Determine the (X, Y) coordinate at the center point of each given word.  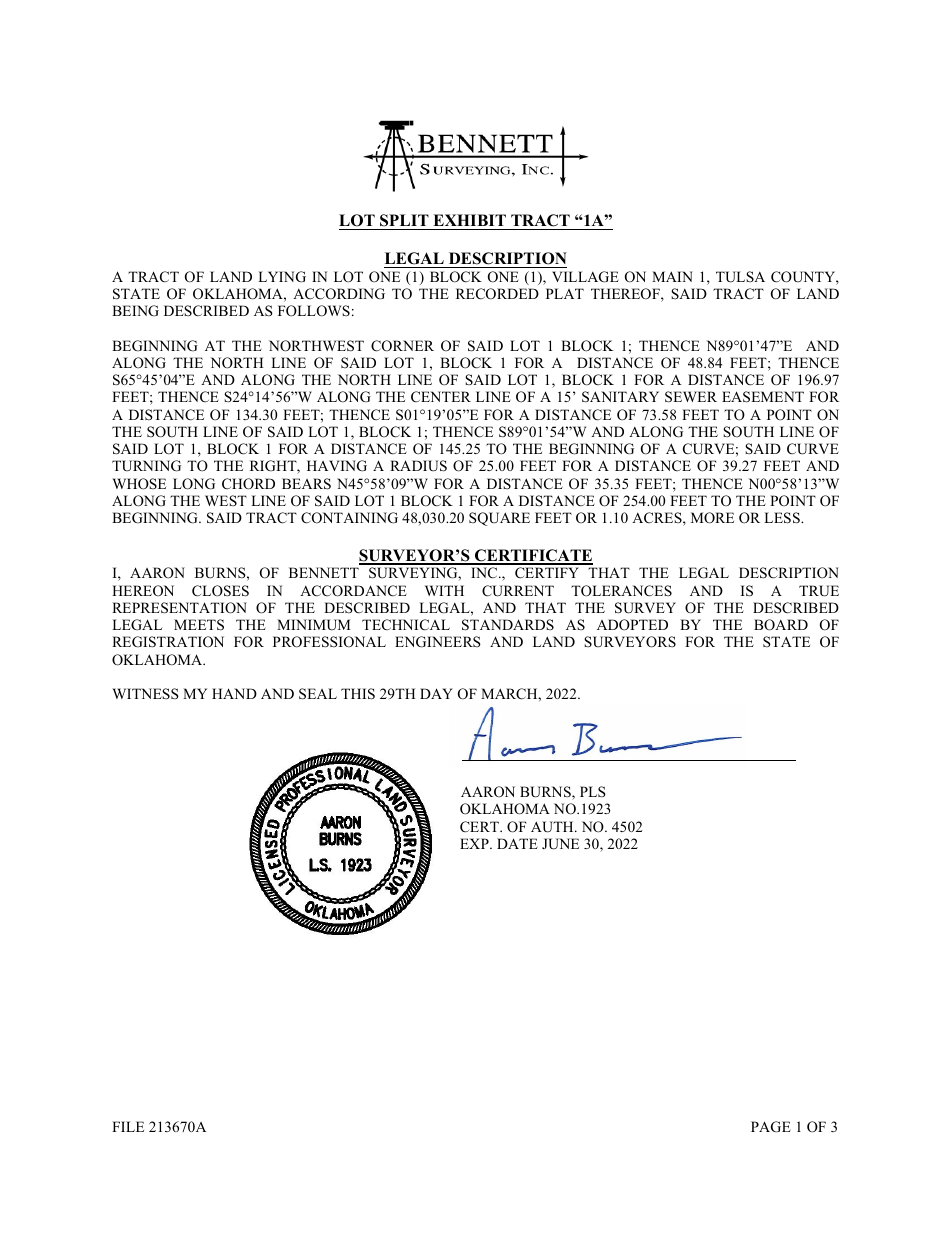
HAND (234, 693)
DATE (517, 843)
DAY (436, 693)
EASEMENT (763, 397)
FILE (128, 1126)
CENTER (441, 396)
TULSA (740, 277)
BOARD (781, 625)
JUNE (560, 844)
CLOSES (220, 591)
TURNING (146, 466)
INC (485, 573)
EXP (475, 843)
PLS (593, 791)
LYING (282, 277)
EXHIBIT (469, 220)
